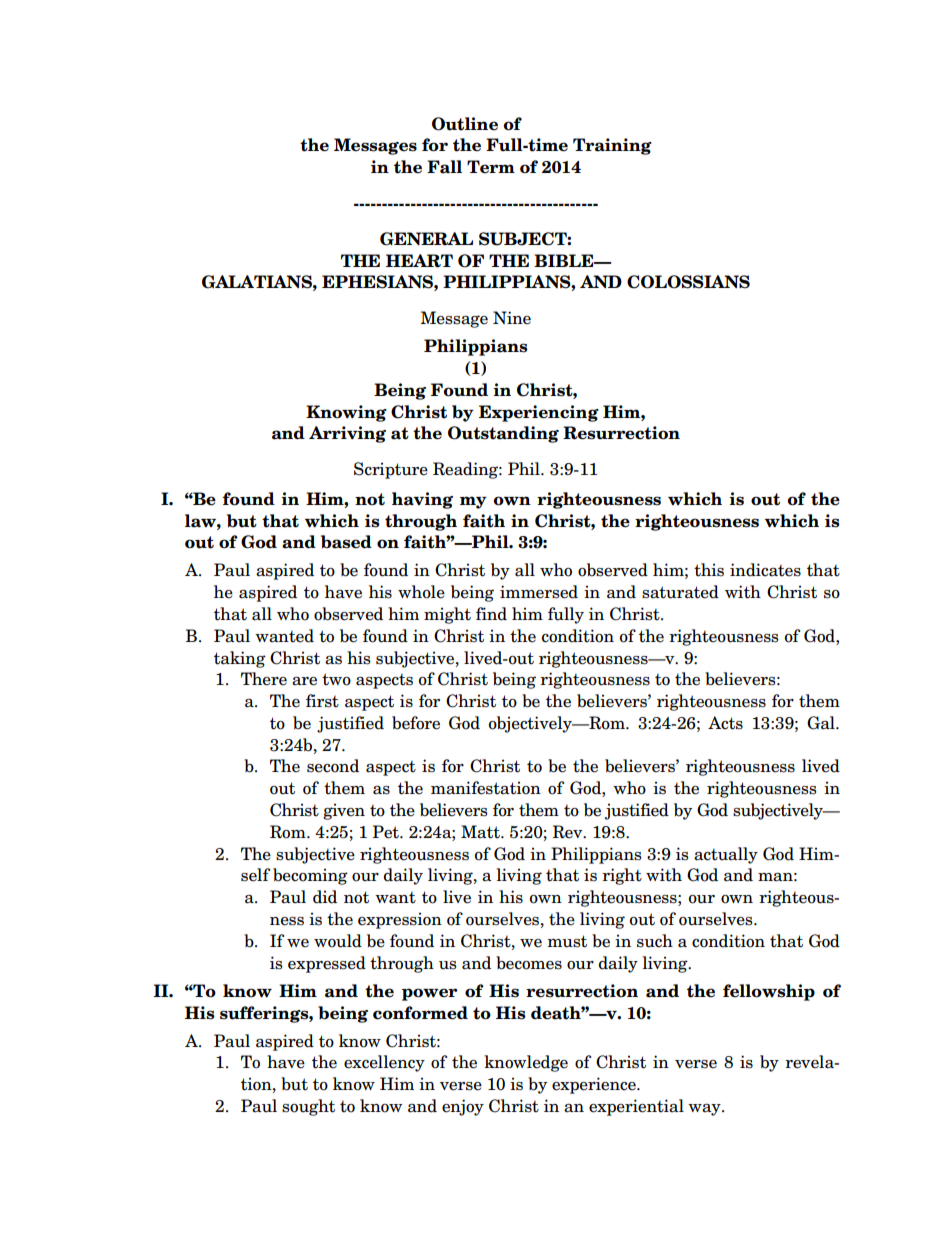 Image resolution: width=952 pixels, height=1233 pixels. What do you see at coordinates (612, 146) in the screenshot?
I see `Training` at bounding box center [612, 146].
